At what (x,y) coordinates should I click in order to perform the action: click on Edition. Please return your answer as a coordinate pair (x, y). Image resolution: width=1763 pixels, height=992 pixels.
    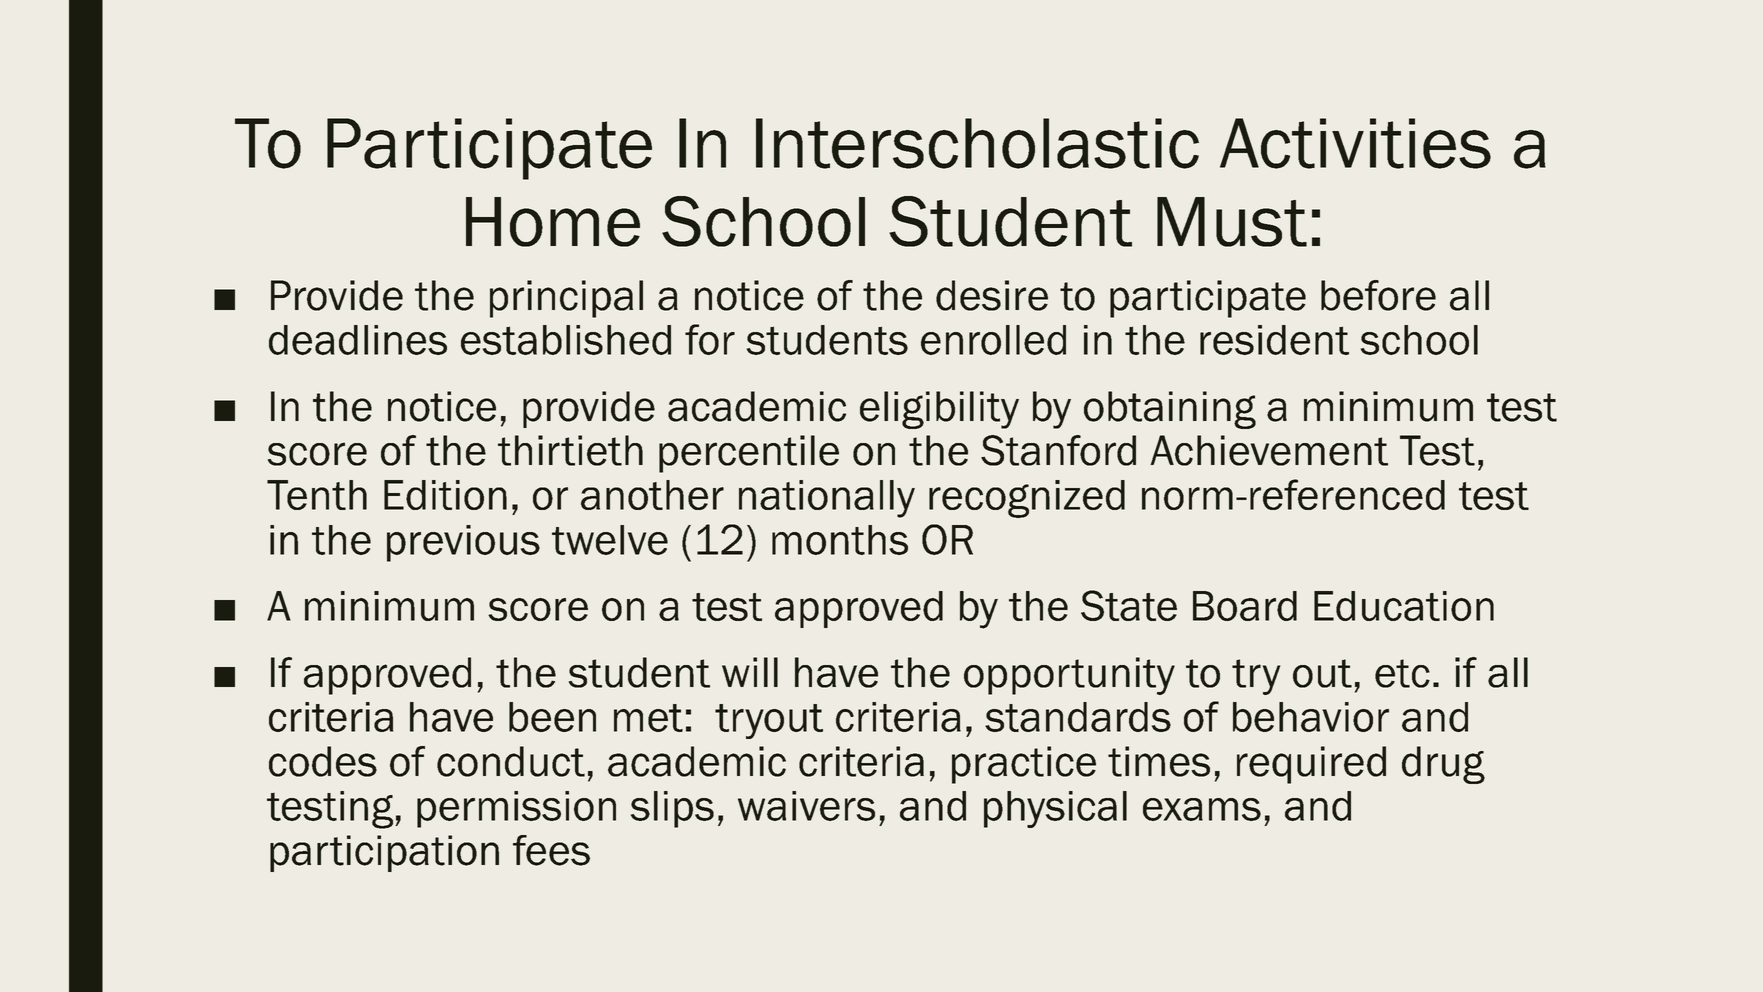
    Looking at the image, I should click on (445, 495).
